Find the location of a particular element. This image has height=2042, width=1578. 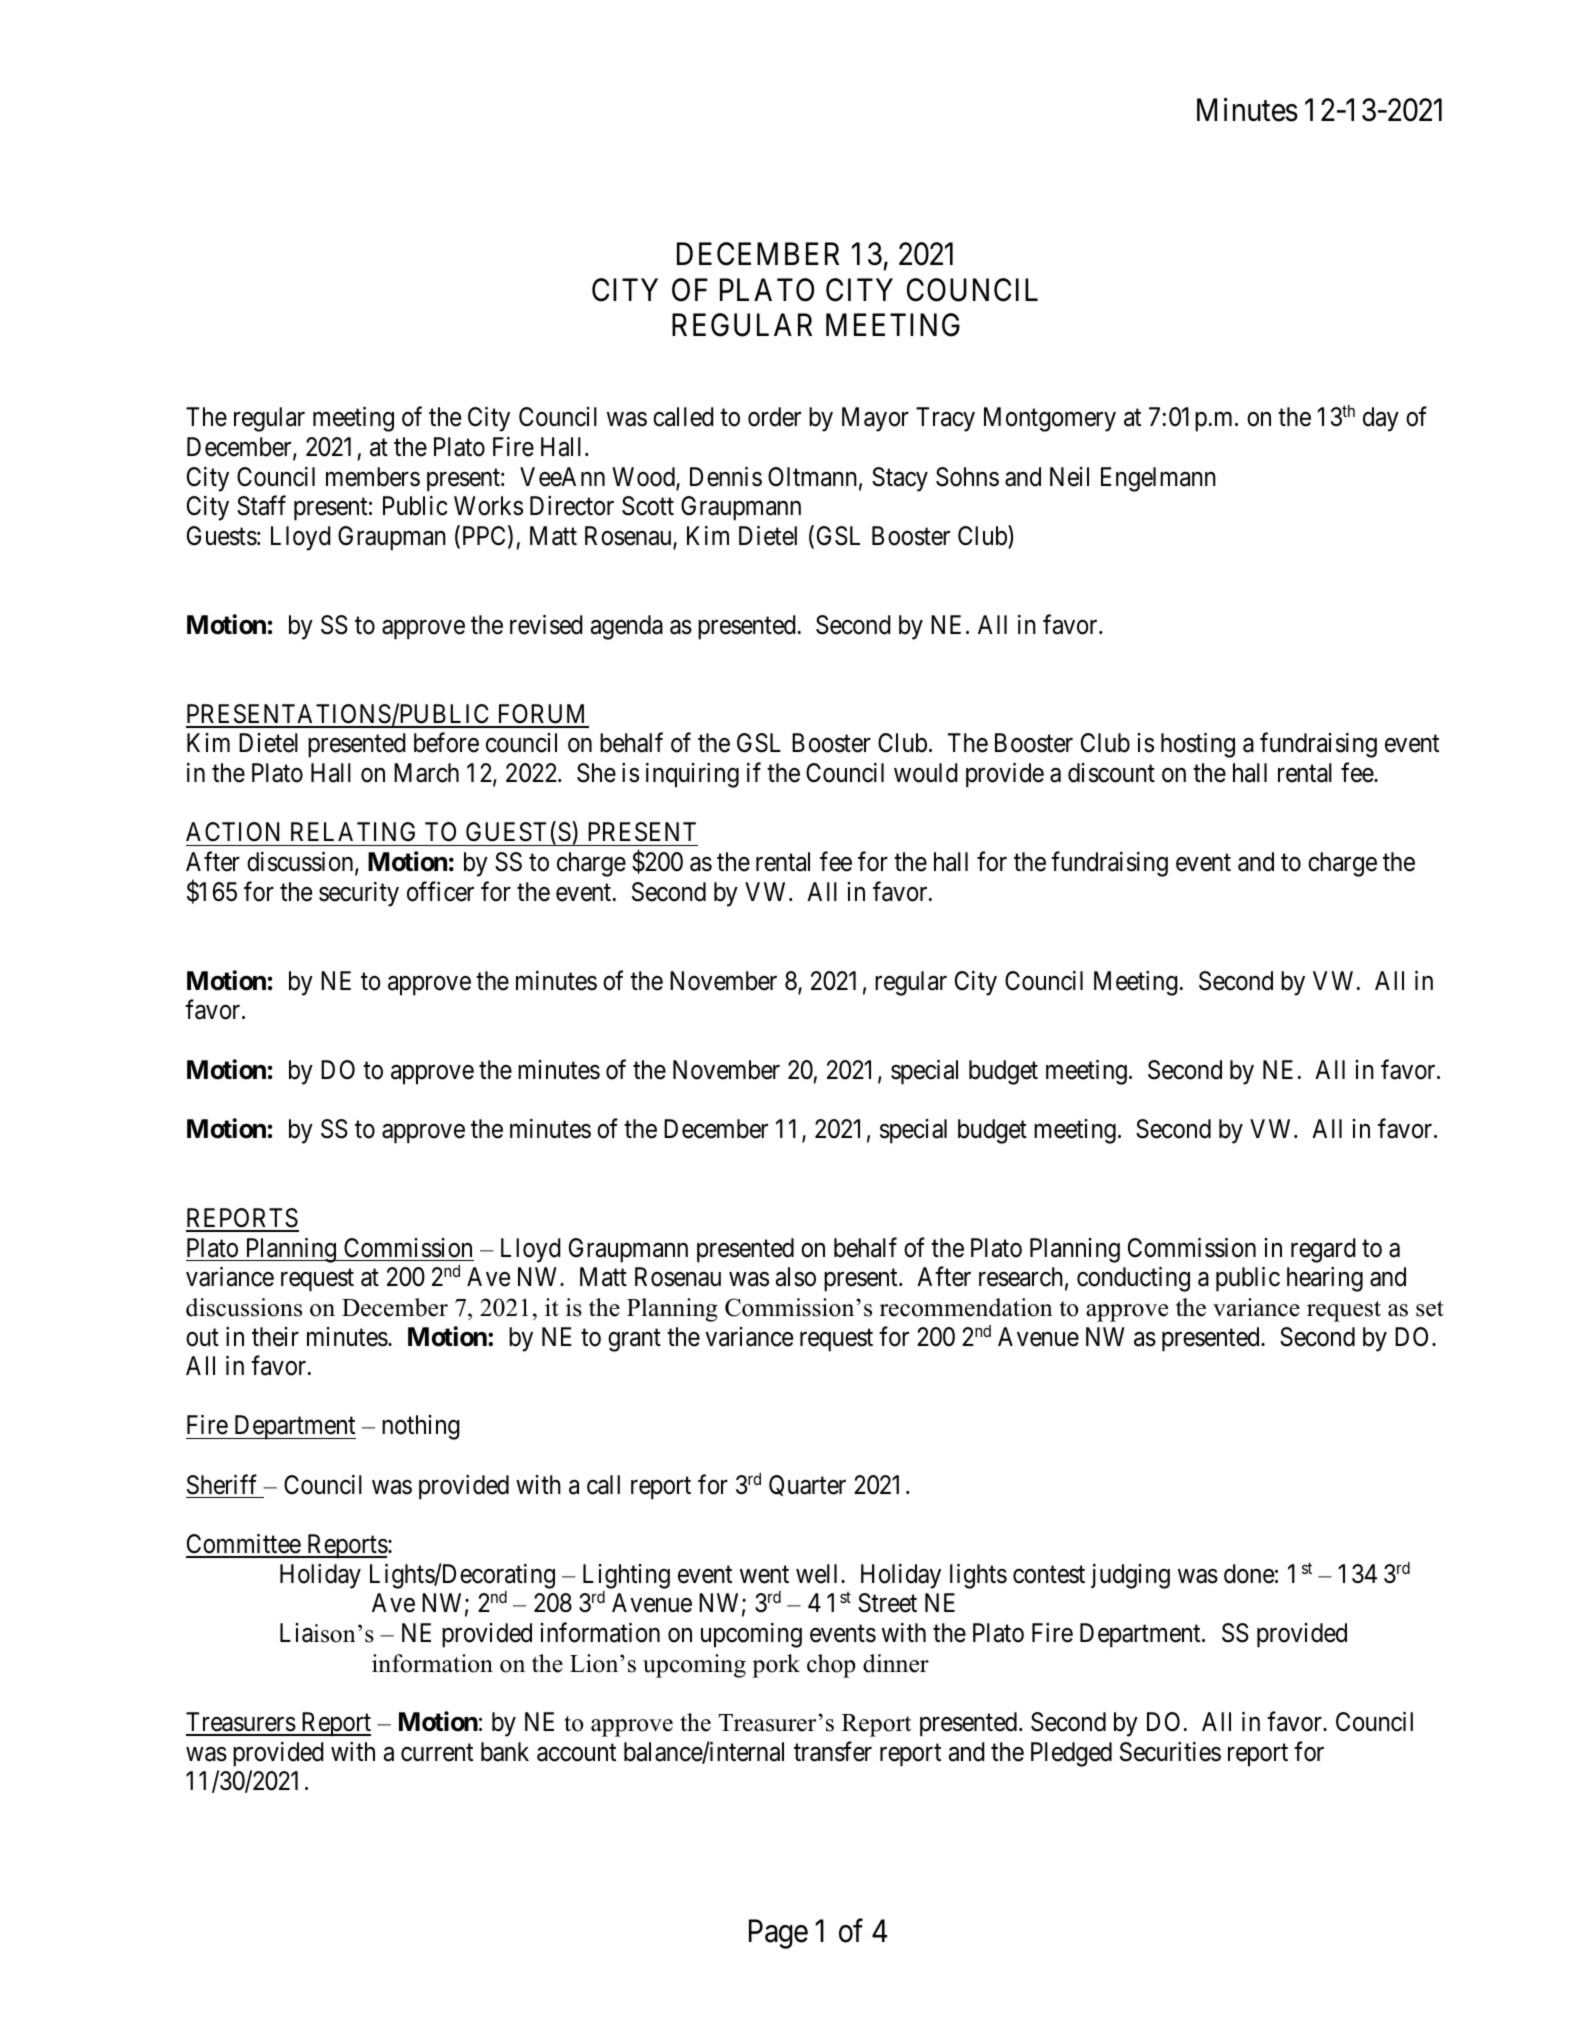

also is located at coordinates (796, 1277).
